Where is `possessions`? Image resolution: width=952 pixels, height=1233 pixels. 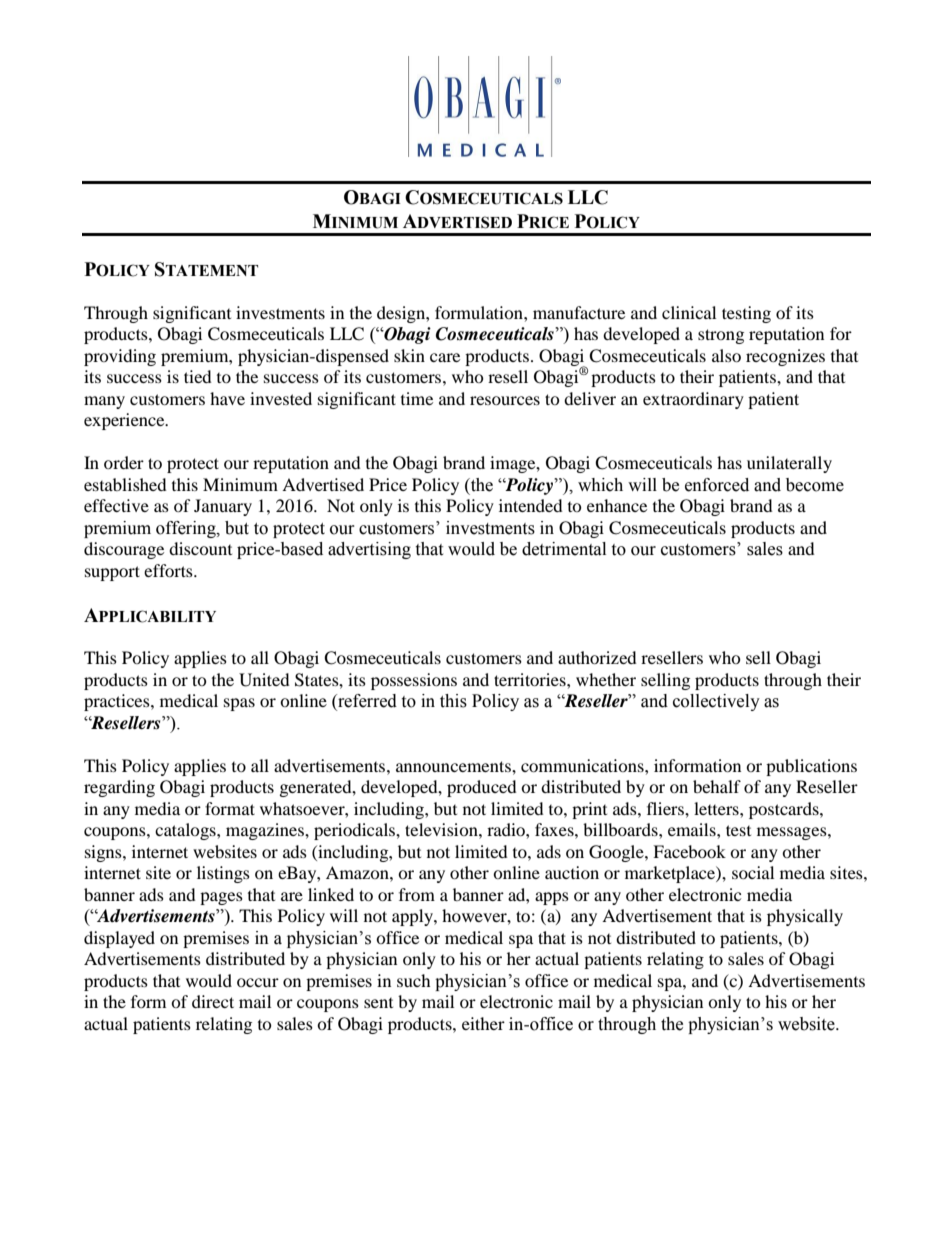 possessions is located at coordinates (414, 681).
